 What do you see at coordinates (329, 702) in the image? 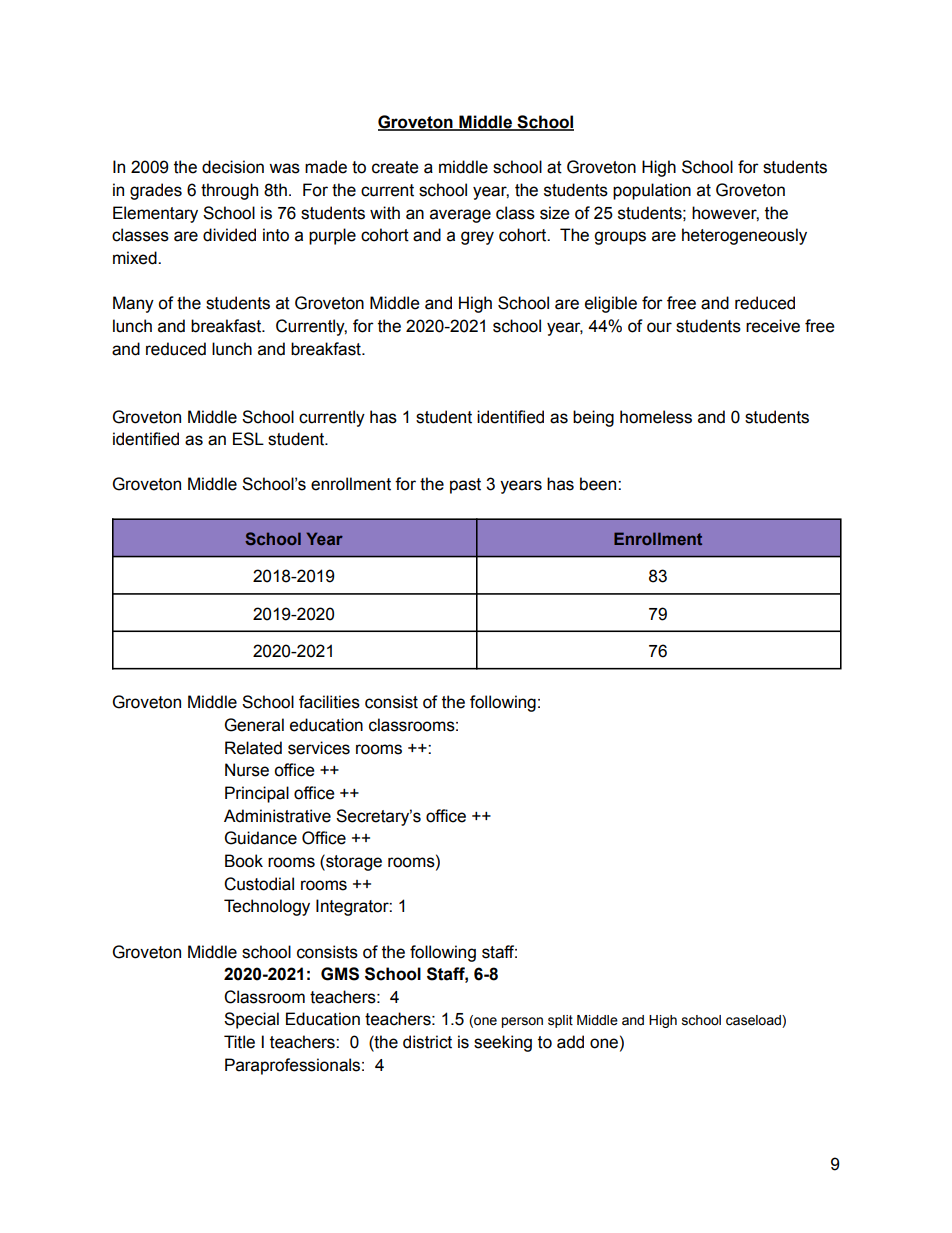
I see `facilities` at bounding box center [329, 702].
